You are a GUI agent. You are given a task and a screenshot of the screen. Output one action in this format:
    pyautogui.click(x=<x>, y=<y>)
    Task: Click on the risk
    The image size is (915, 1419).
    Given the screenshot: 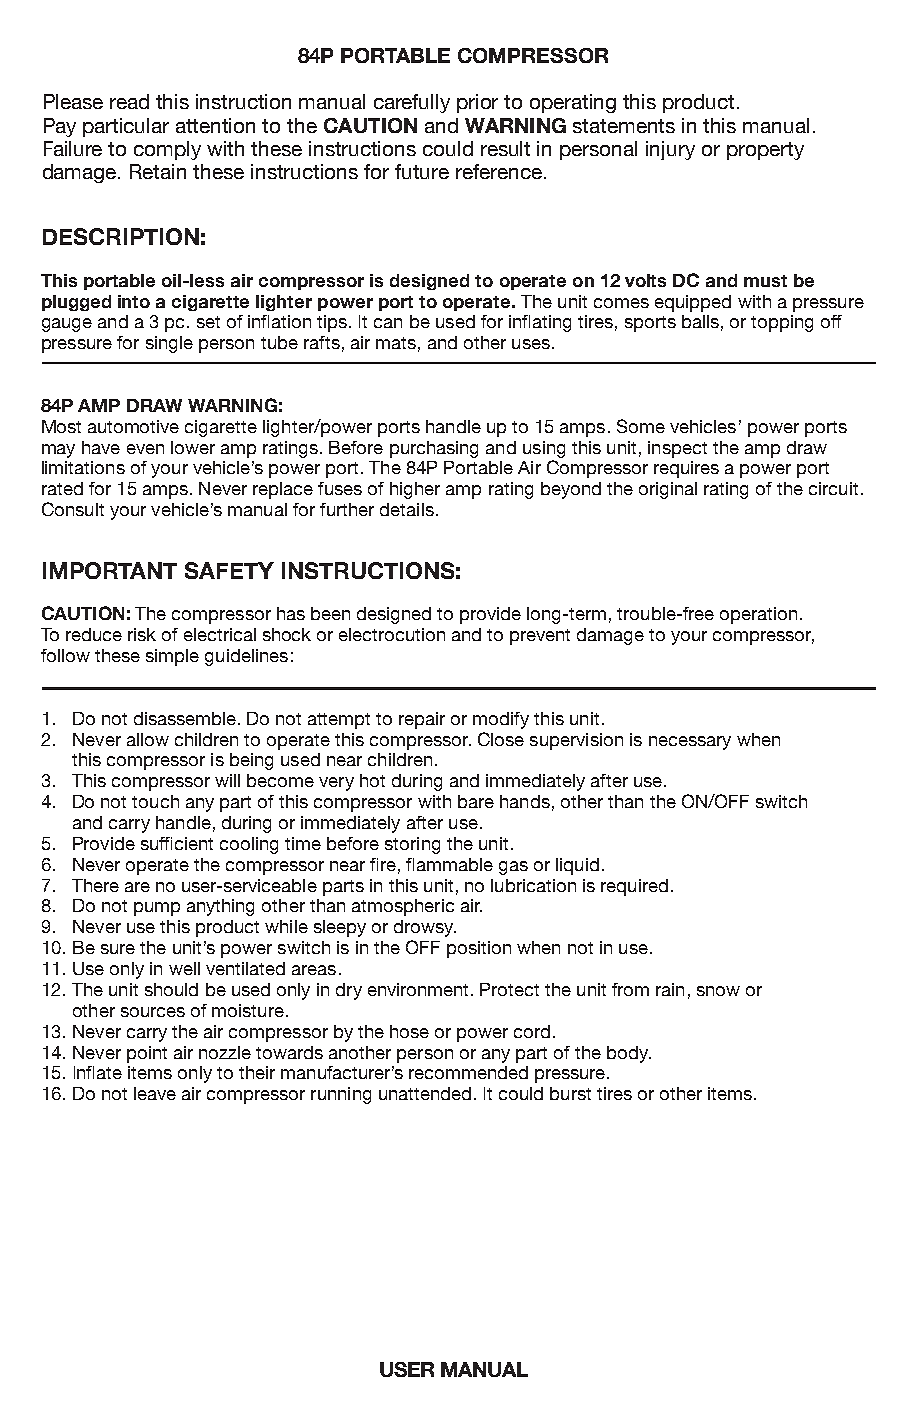 What is the action you would take?
    pyautogui.click(x=142, y=634)
